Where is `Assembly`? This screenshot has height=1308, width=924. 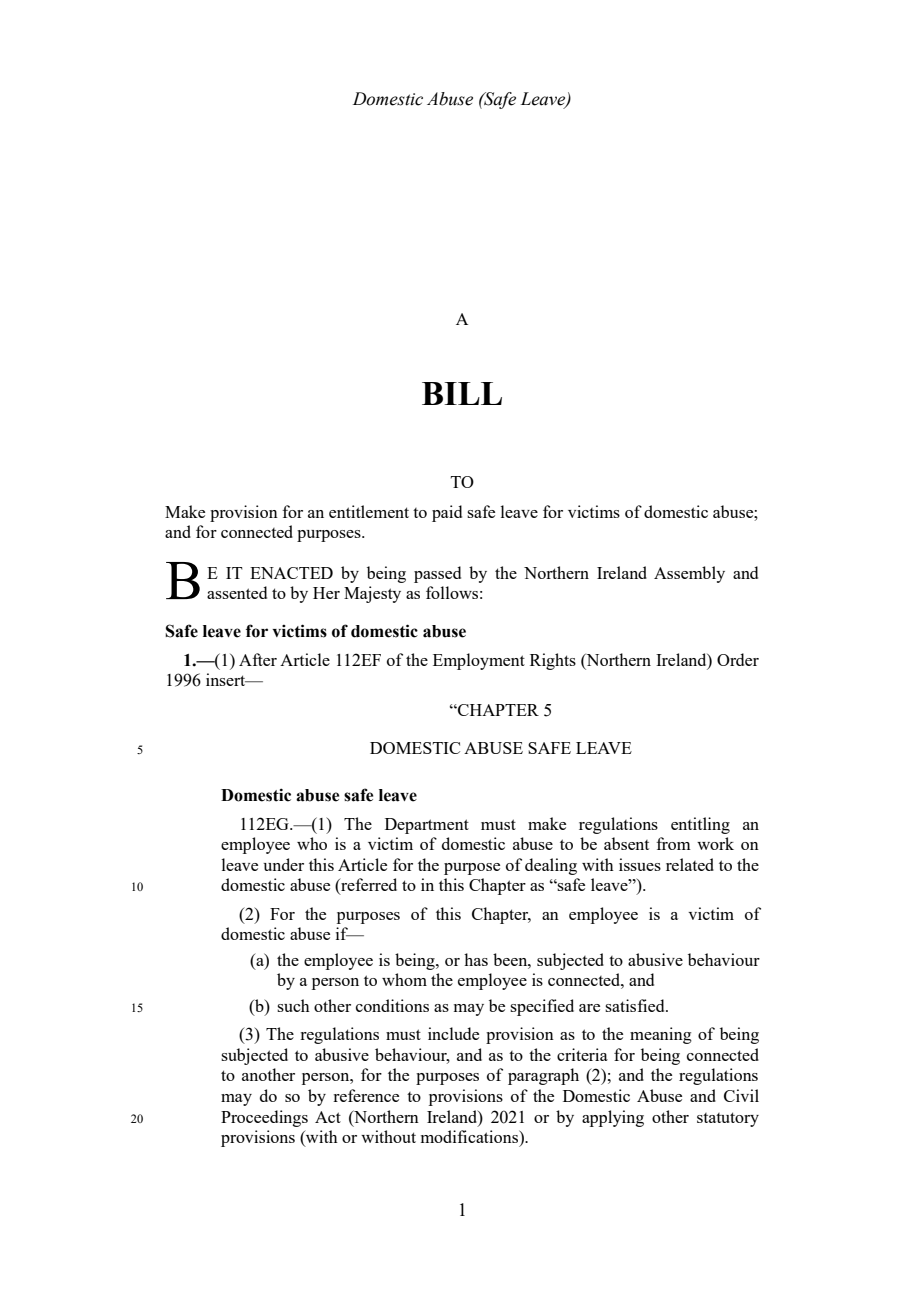
Assembly is located at coordinates (689, 574).
